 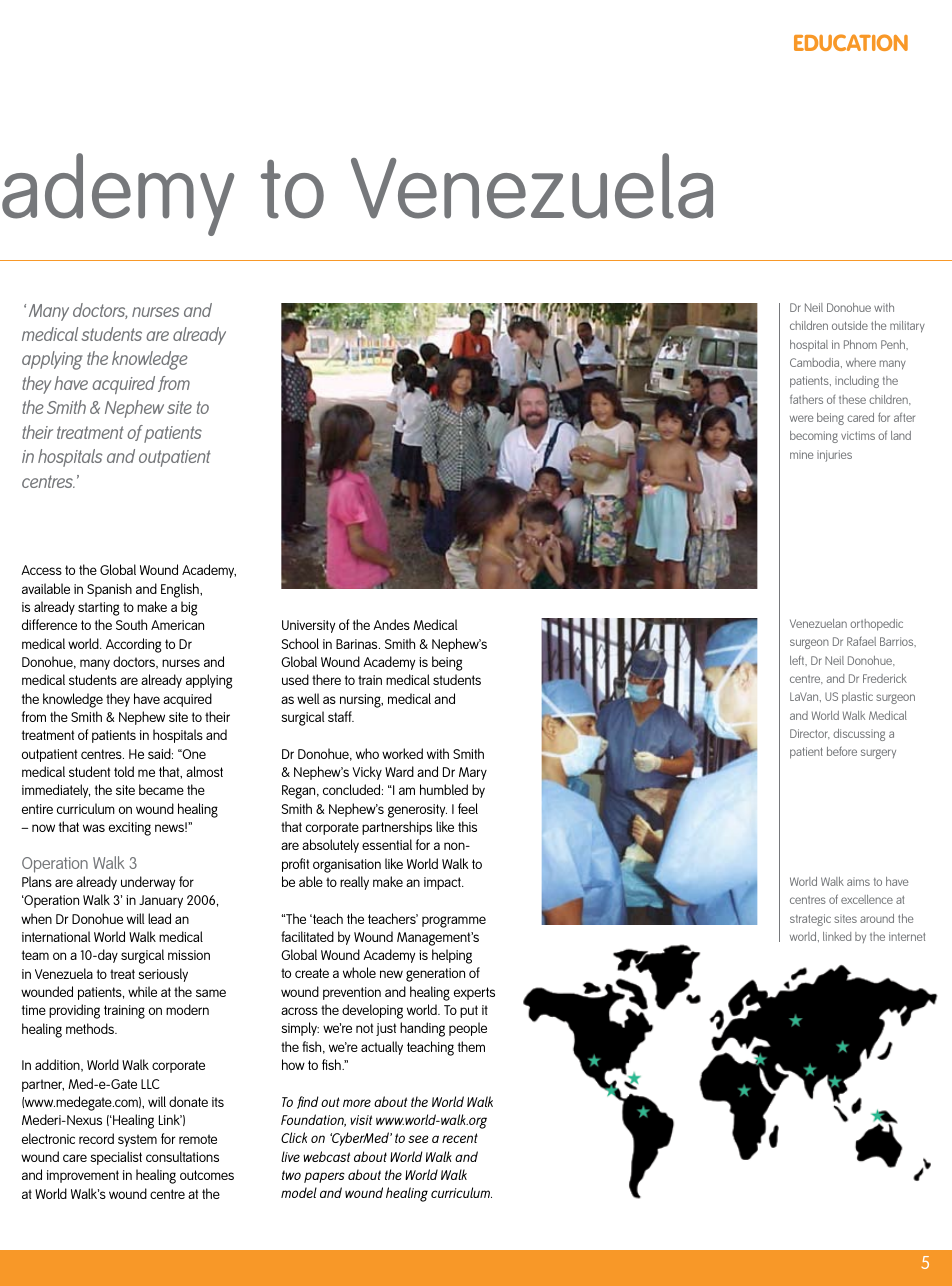 What do you see at coordinates (798, 660) in the document?
I see `left` at bounding box center [798, 660].
